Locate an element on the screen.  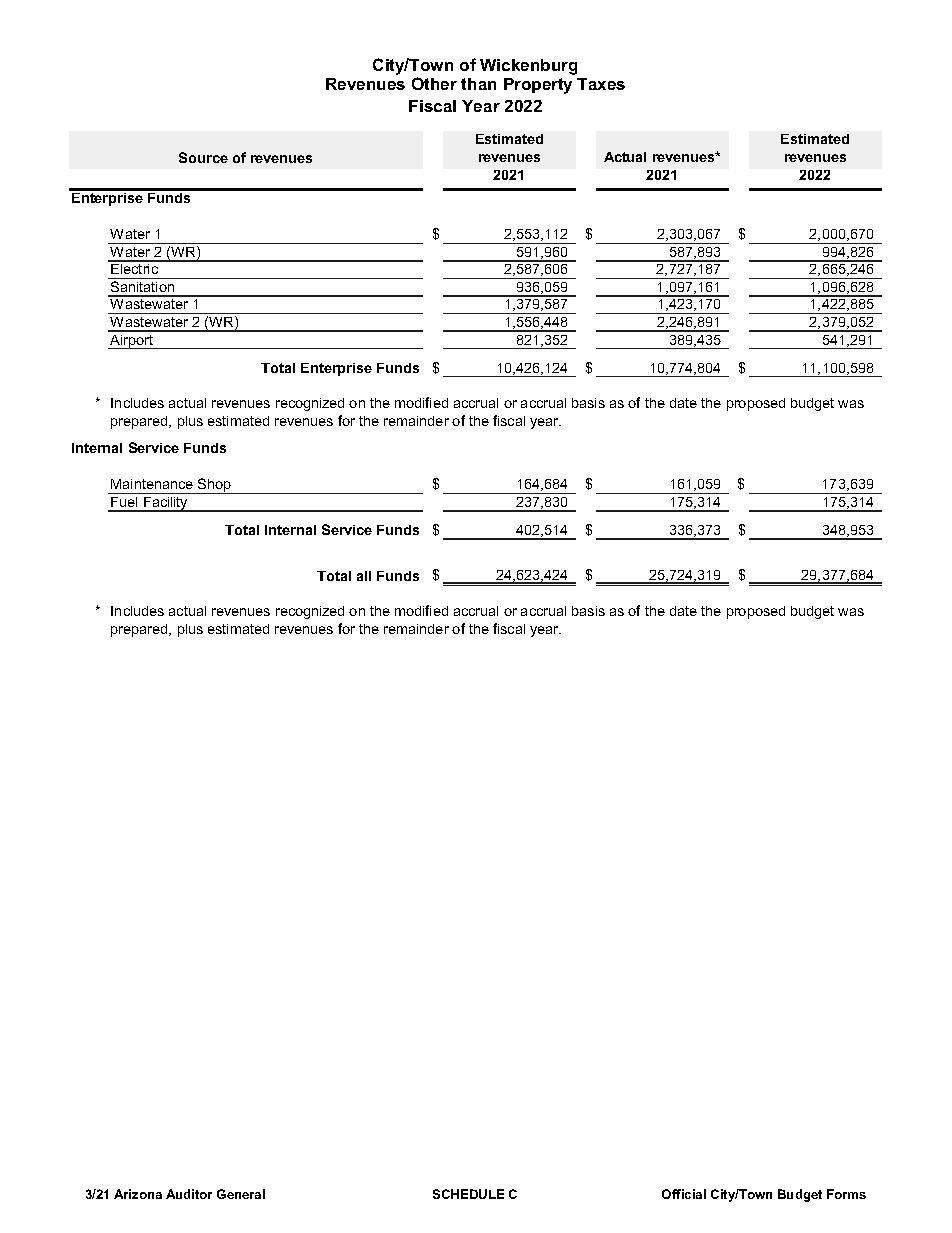
Facility is located at coordinates (166, 504).
